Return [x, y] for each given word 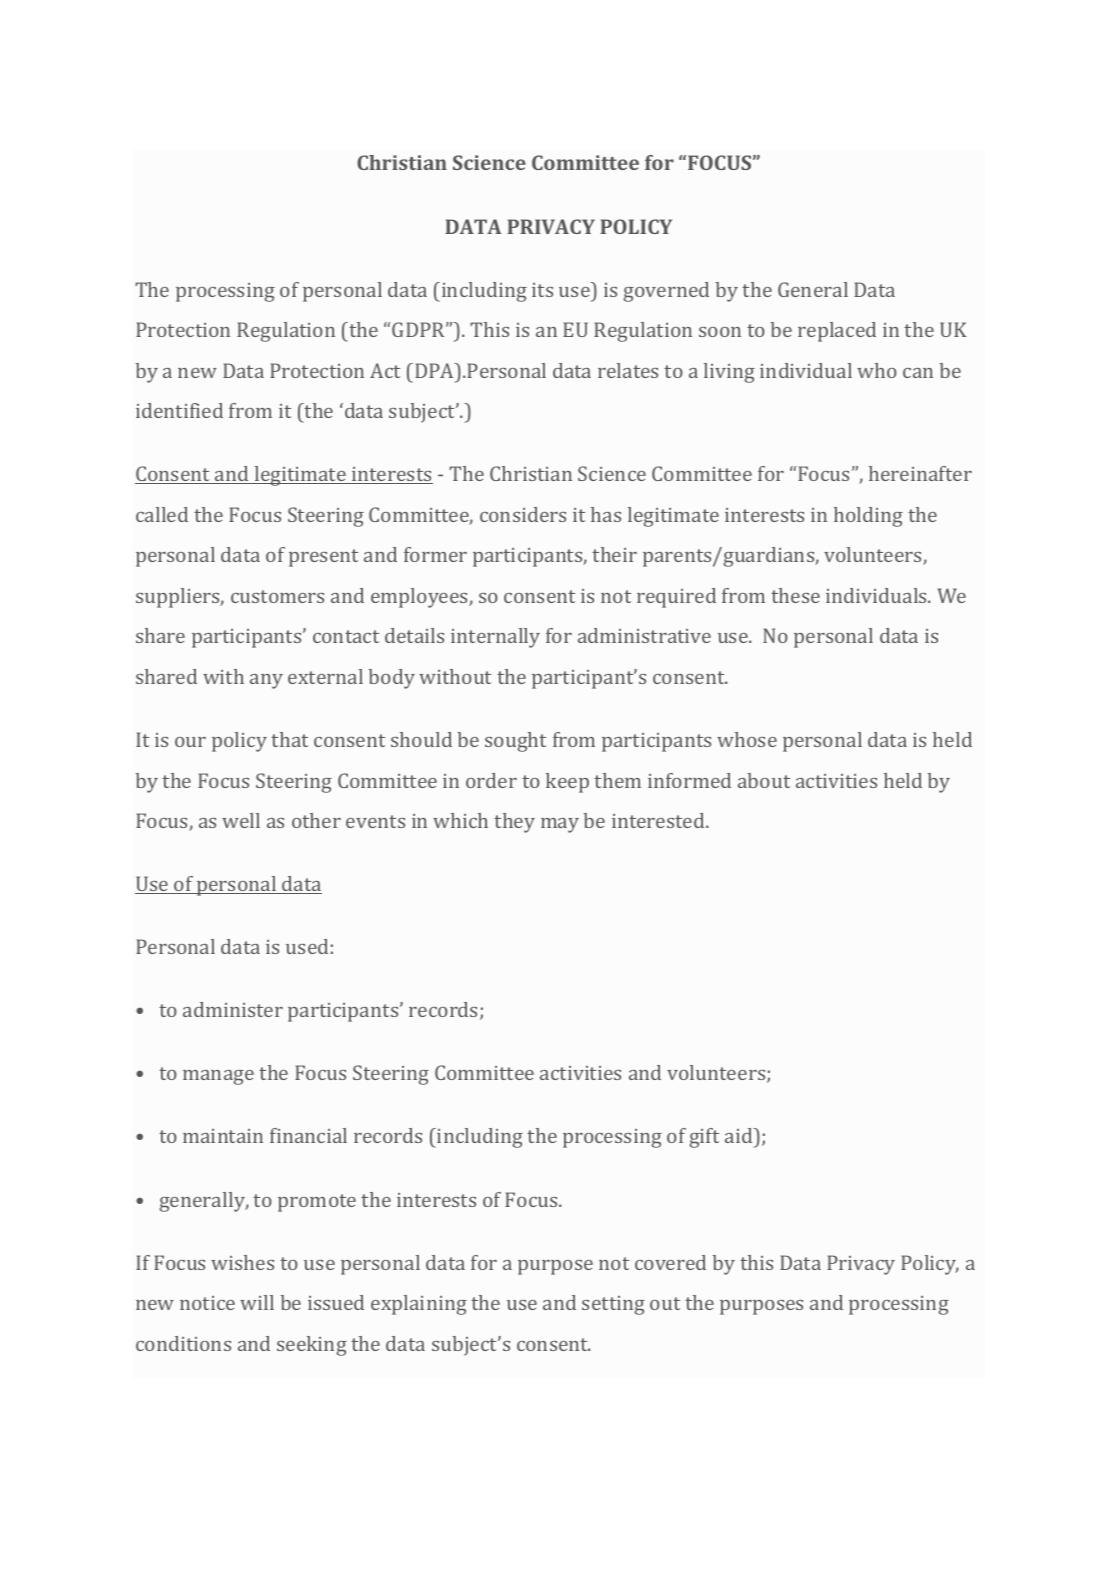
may [560, 825]
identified [179, 410]
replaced [837, 332]
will [257, 1302]
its [542, 290]
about [764, 780]
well [241, 820]
